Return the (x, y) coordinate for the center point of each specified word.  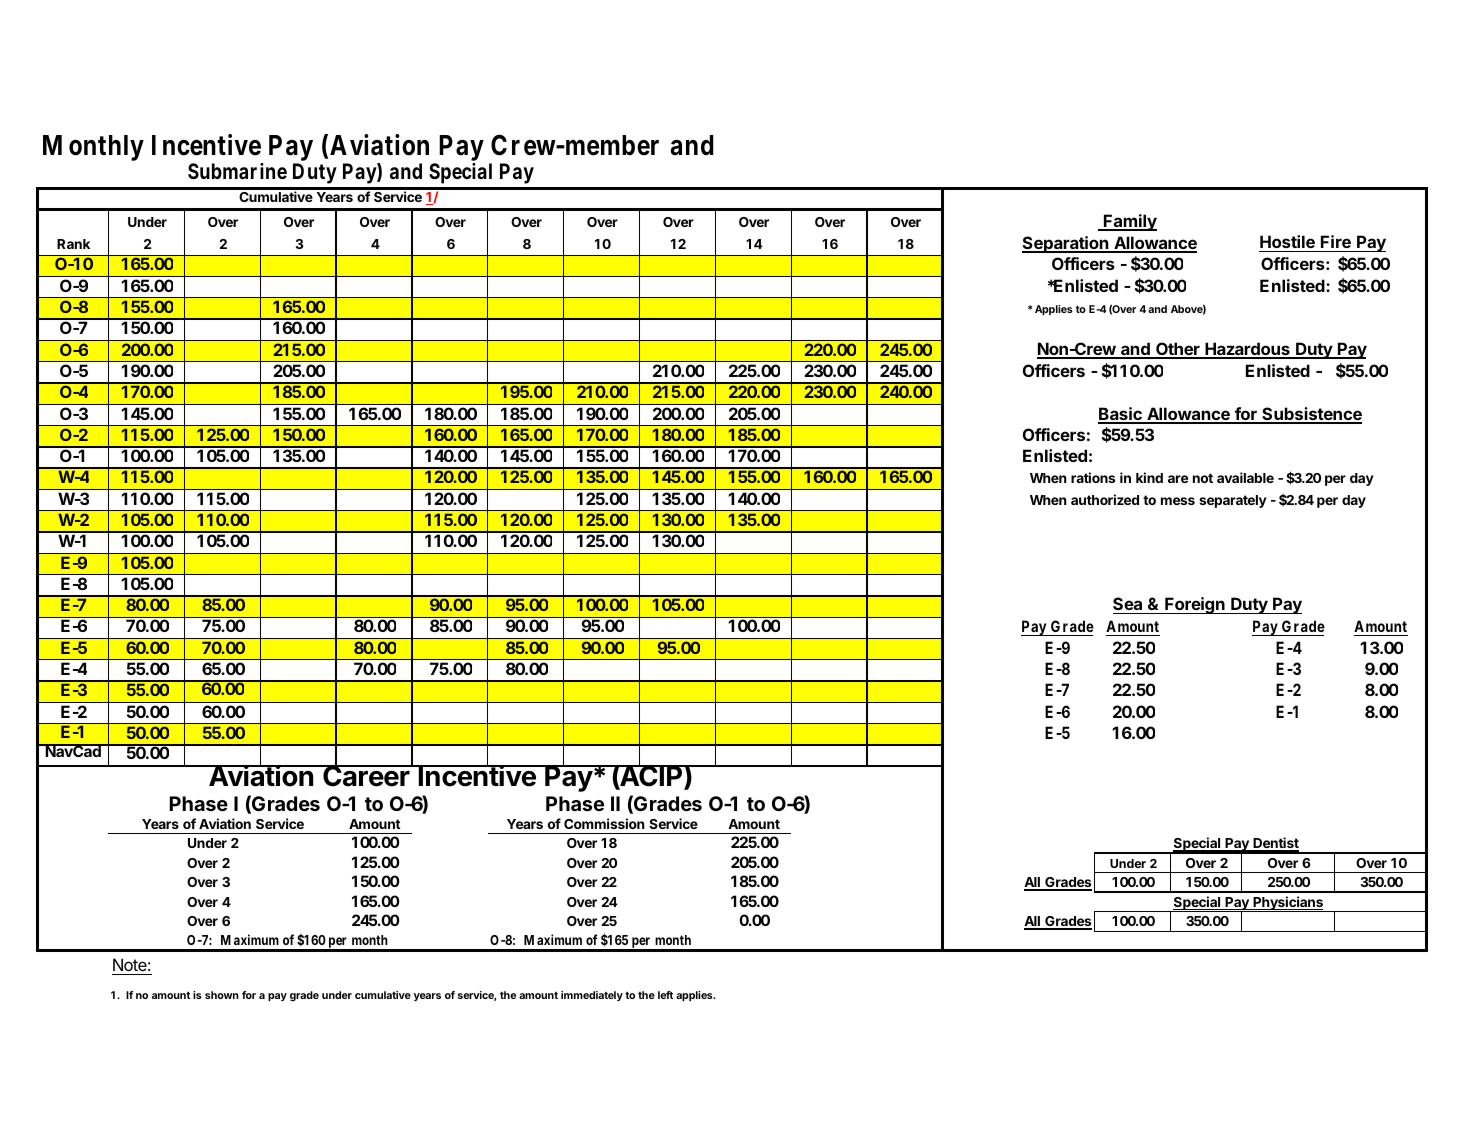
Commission (604, 823)
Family (1129, 222)
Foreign (1195, 605)
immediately (592, 996)
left (665, 995)
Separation (1066, 244)
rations (1093, 477)
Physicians (1288, 904)
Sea (1129, 605)
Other (1178, 350)
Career (366, 775)
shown (222, 995)
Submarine (237, 171)
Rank (73, 244)
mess (1178, 501)
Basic (1121, 415)
